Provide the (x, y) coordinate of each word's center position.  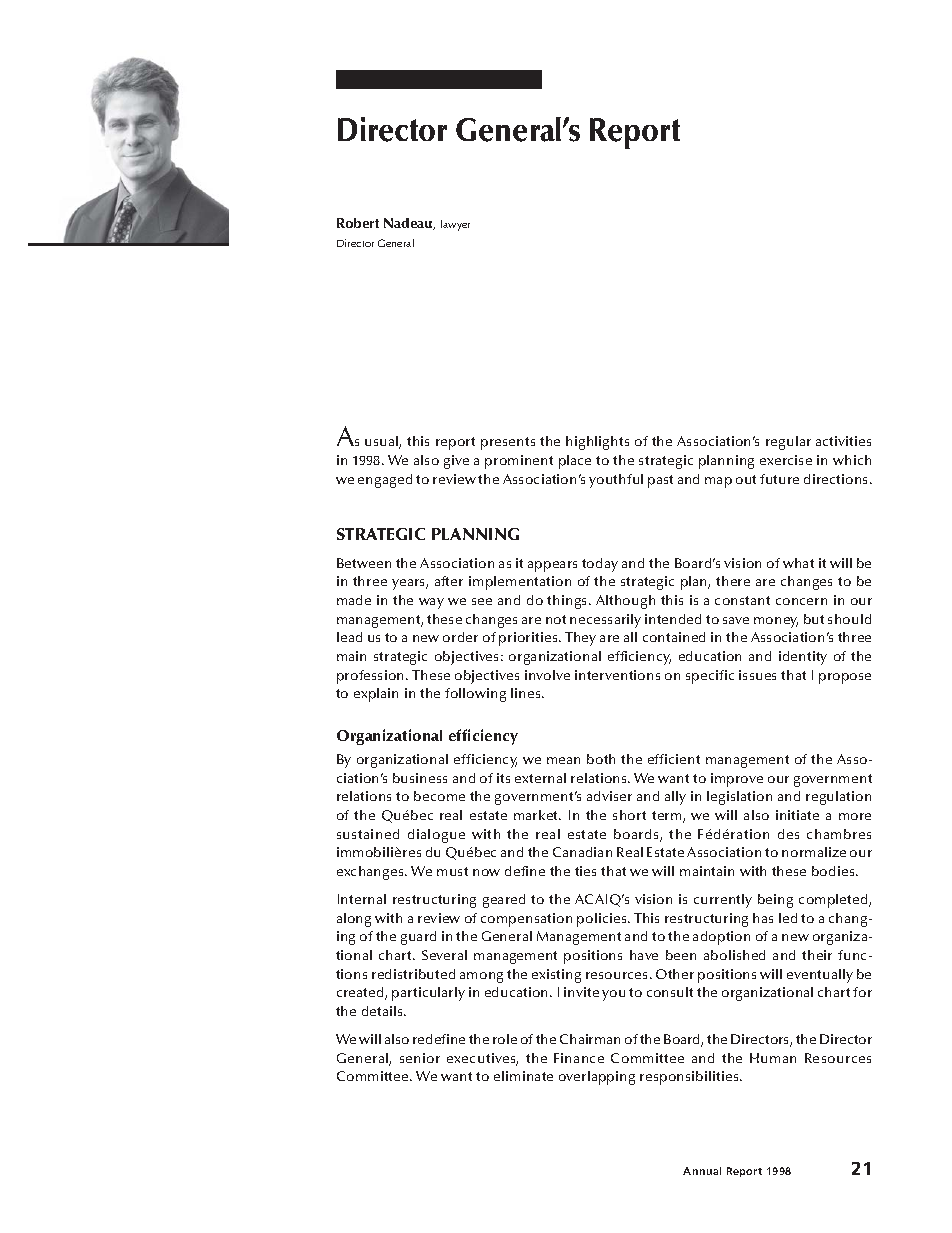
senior (420, 1058)
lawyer (455, 225)
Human (773, 1058)
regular (788, 443)
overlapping (597, 1078)
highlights (597, 443)
